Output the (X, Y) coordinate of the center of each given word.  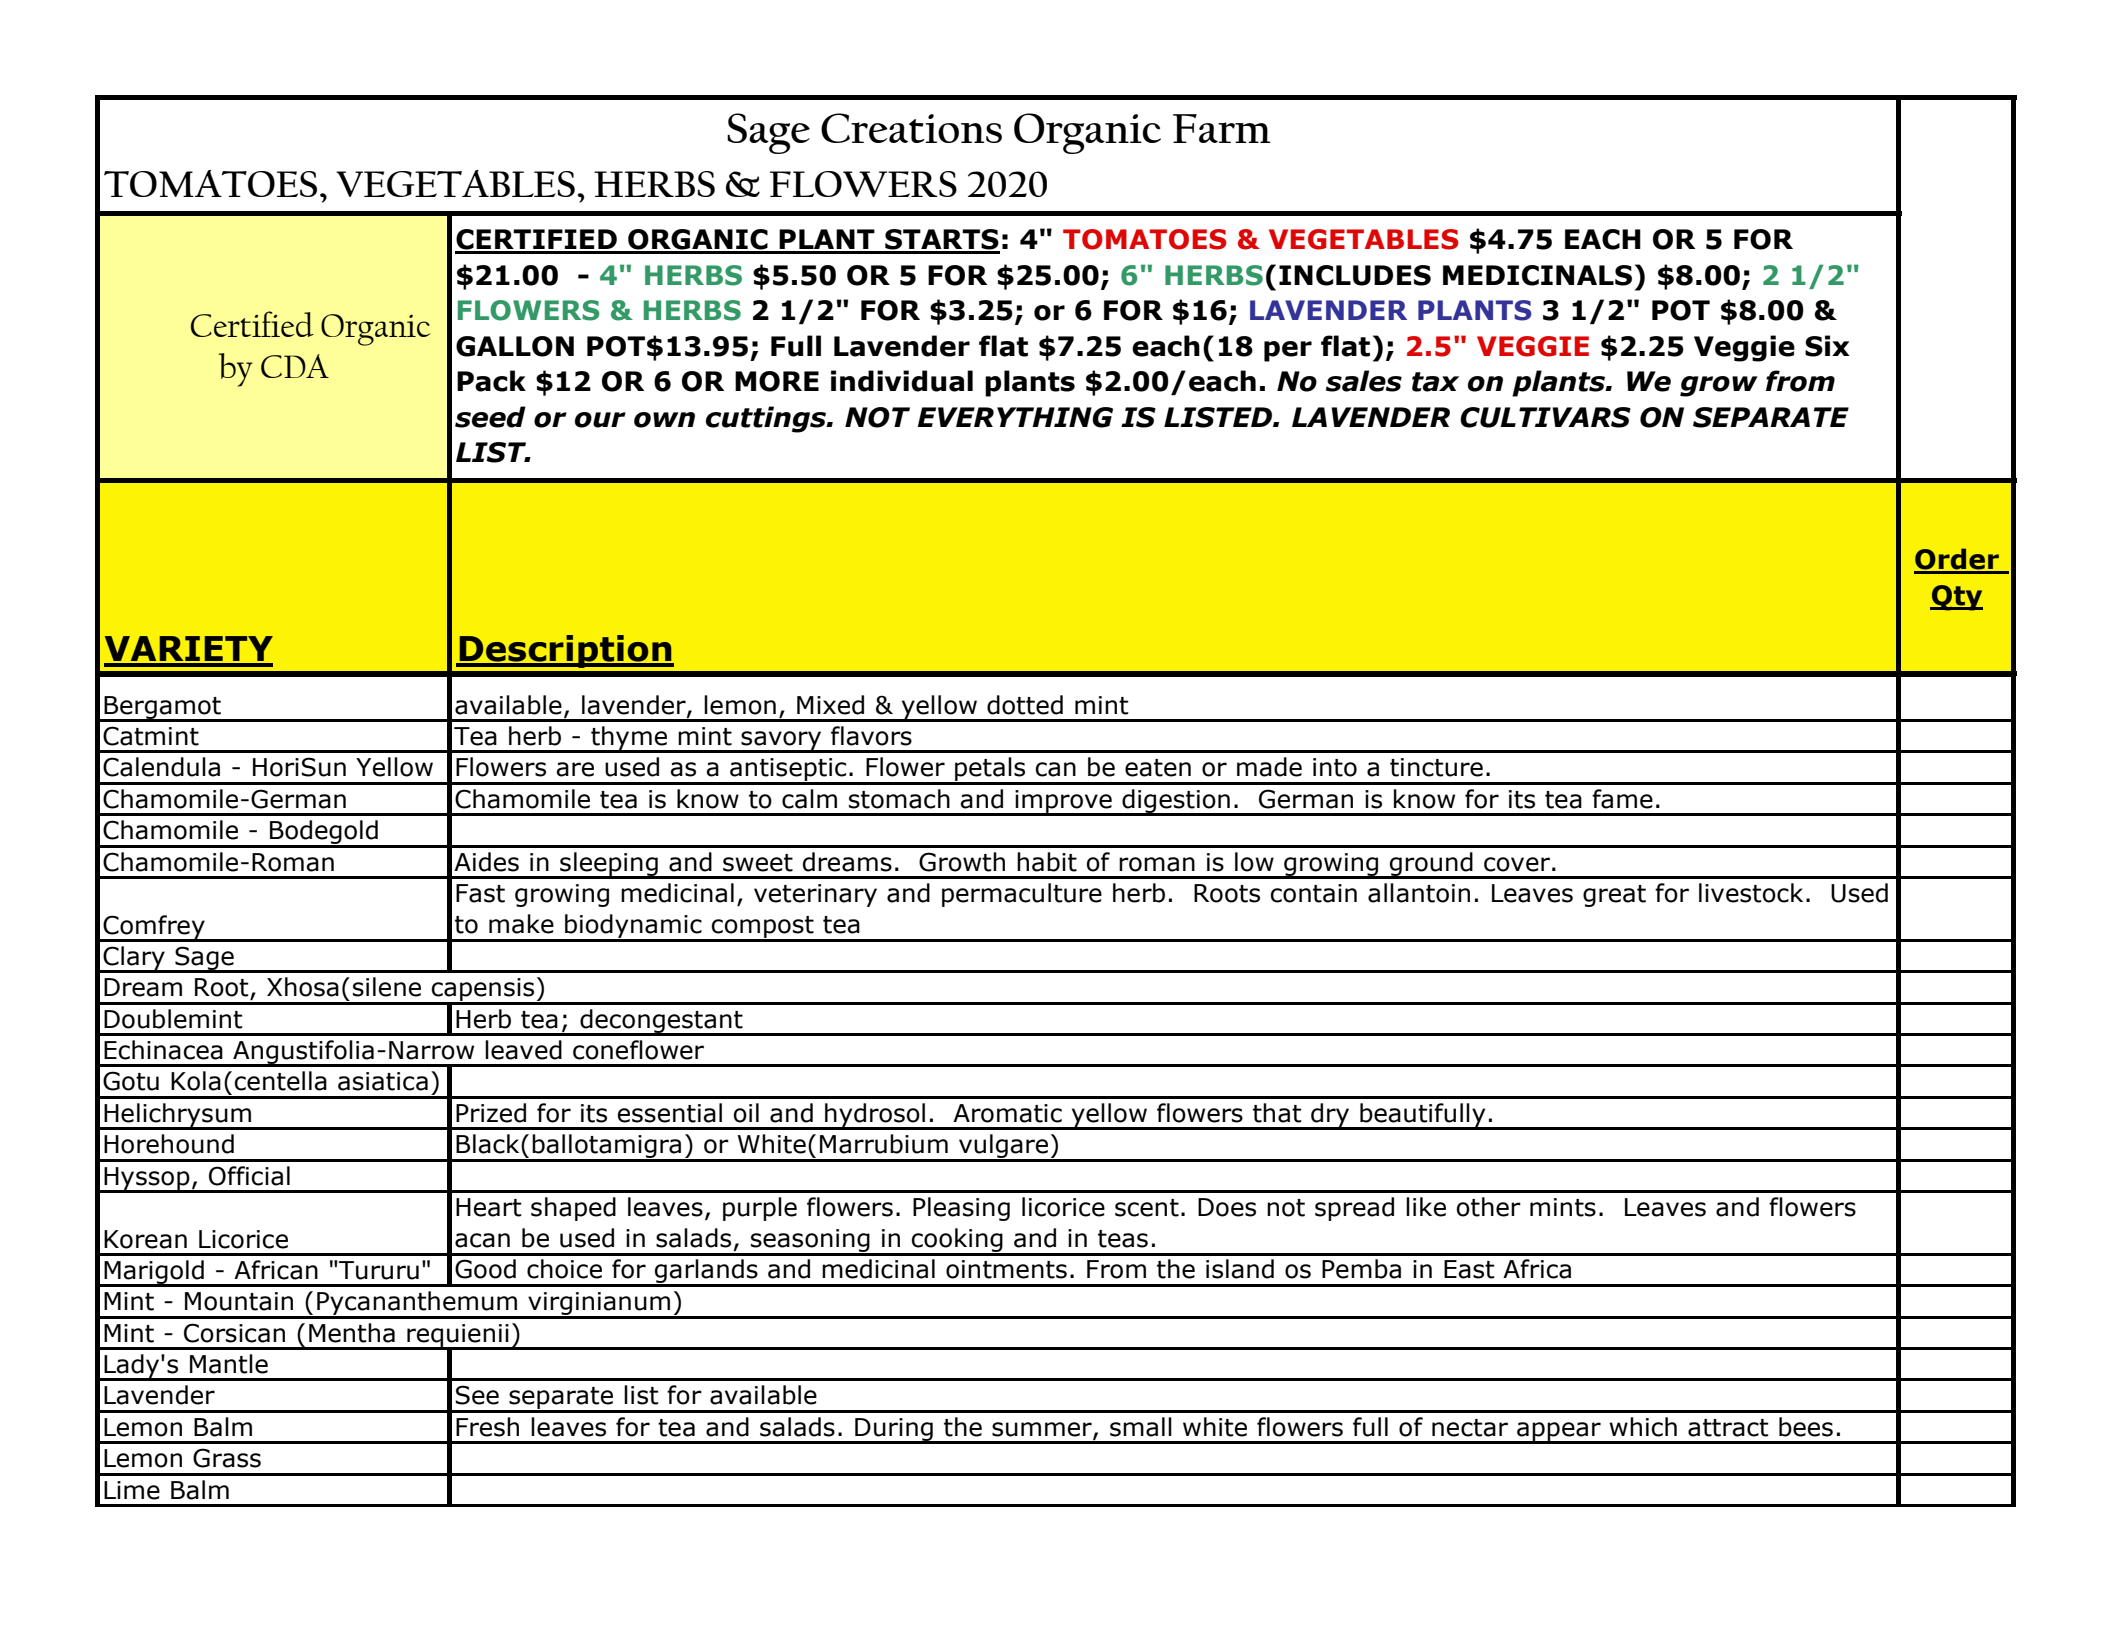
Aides (486, 862)
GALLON (515, 346)
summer (1043, 1430)
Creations (911, 128)
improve (1063, 802)
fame (1622, 799)
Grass (227, 1458)
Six (1827, 346)
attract (1728, 1428)
